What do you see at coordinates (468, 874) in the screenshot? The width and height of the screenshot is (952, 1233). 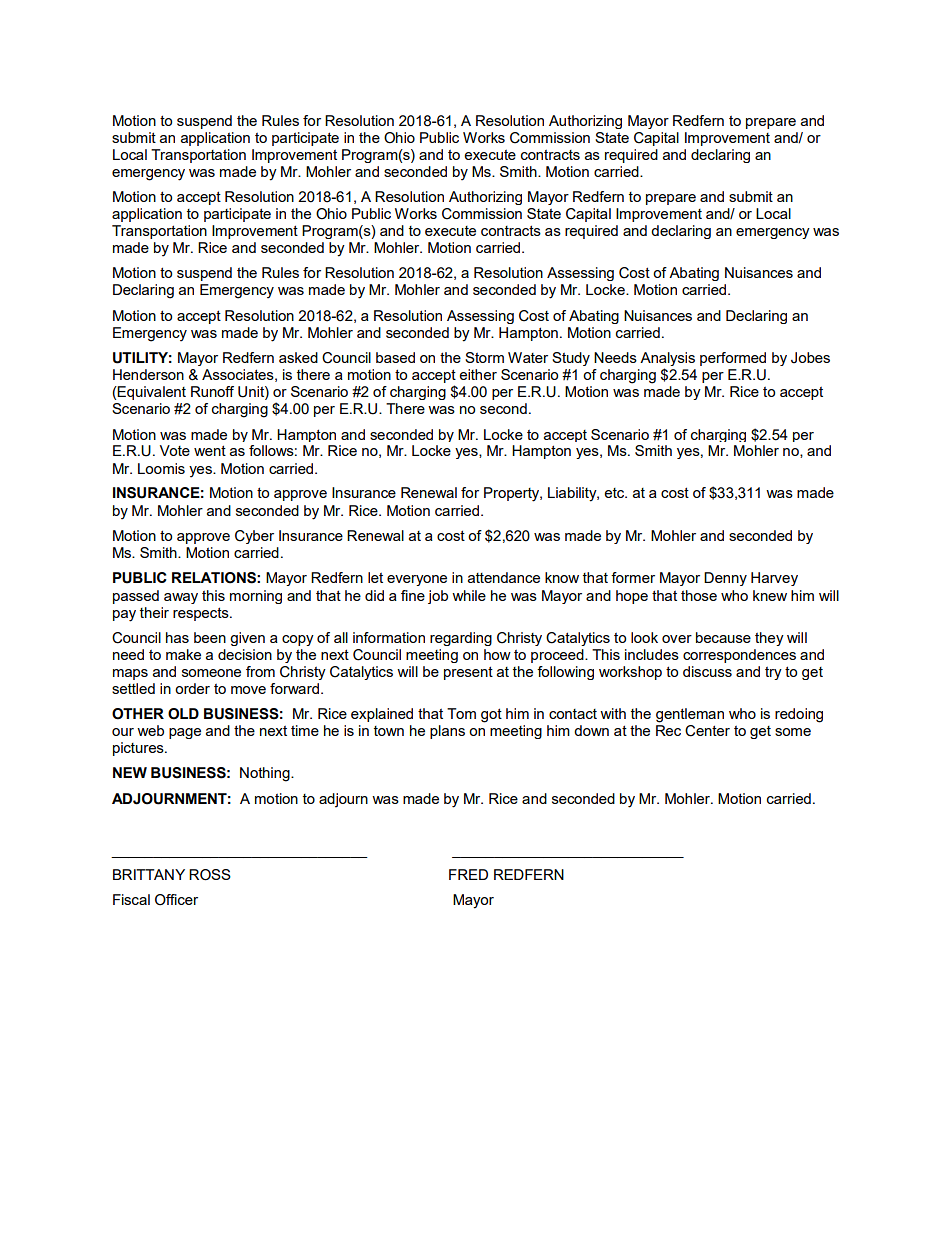 I see `FRED` at bounding box center [468, 874].
